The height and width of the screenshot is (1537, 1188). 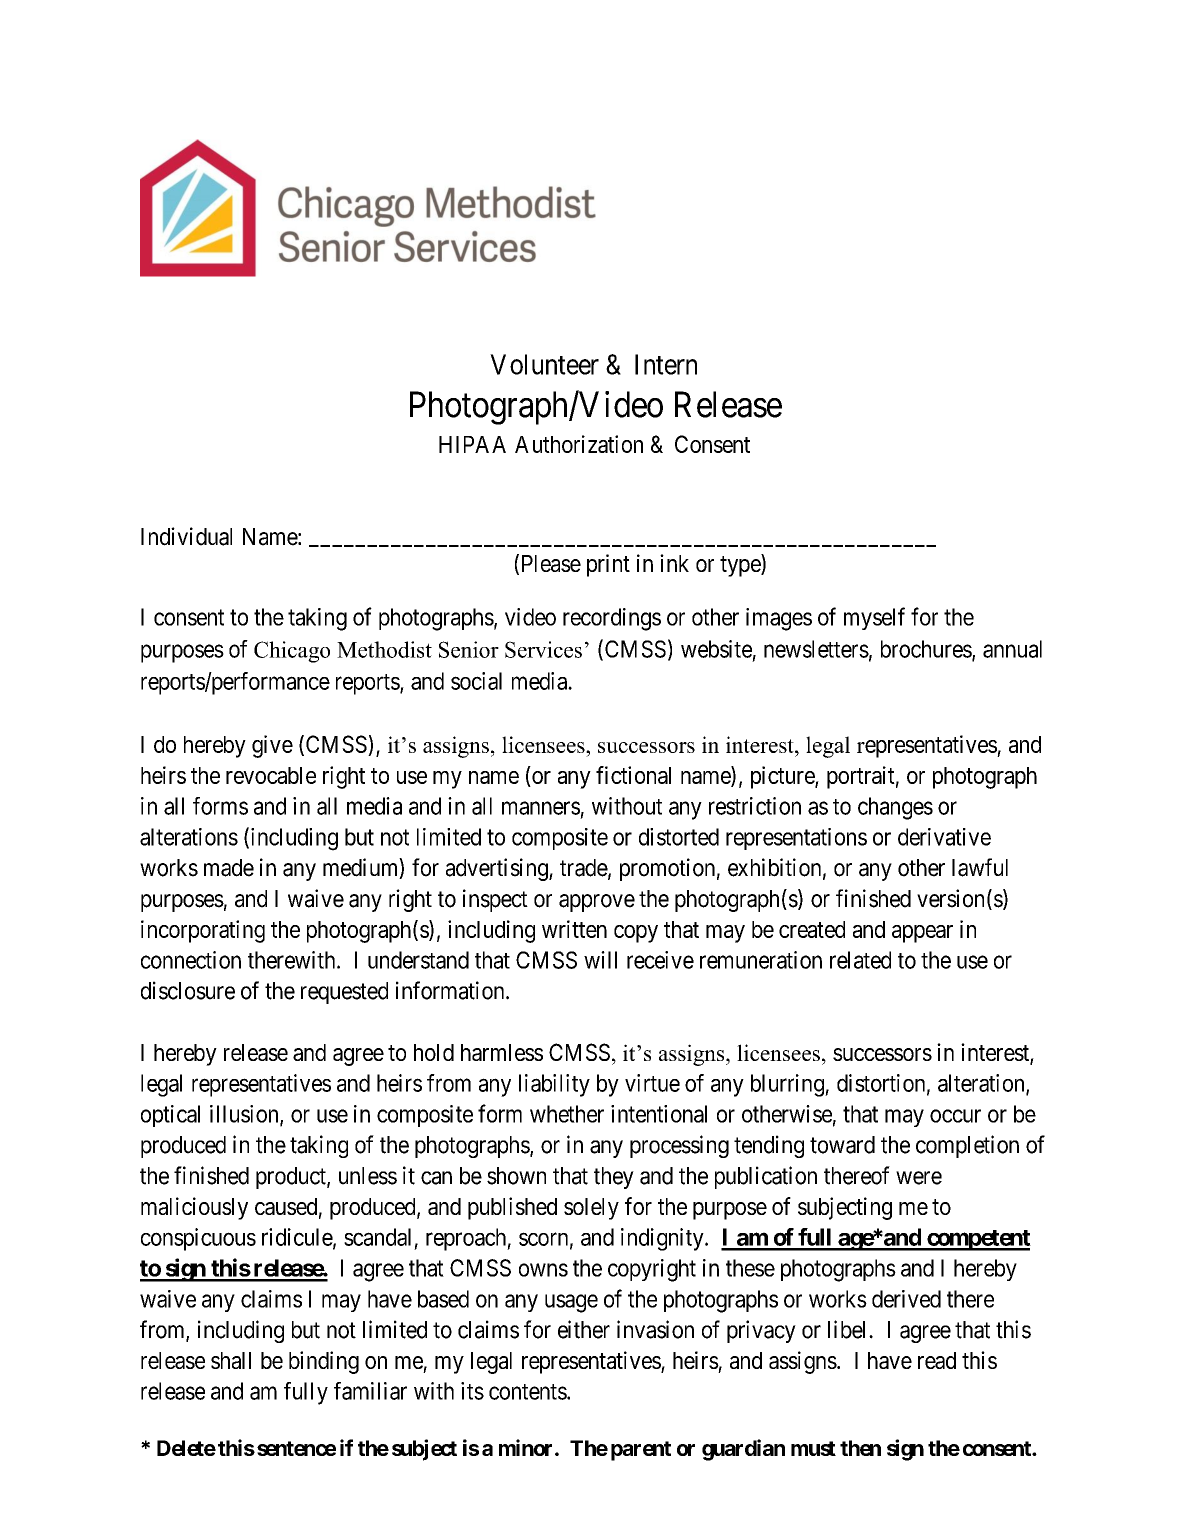 What do you see at coordinates (666, 364) in the screenshot?
I see `Intern` at bounding box center [666, 364].
